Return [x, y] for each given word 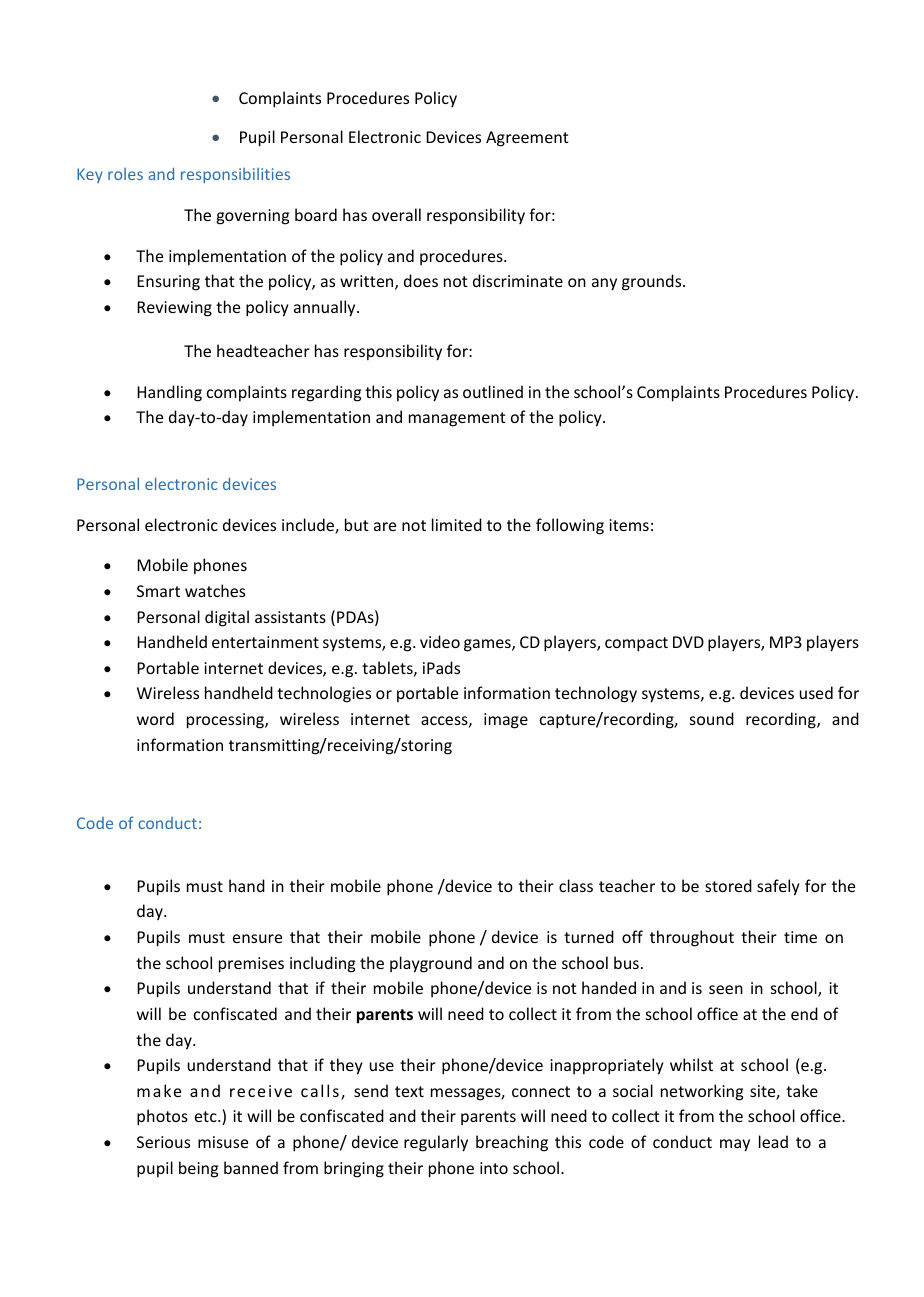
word [155, 718]
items [629, 525]
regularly [436, 1143]
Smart [158, 591]
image [506, 721]
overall [396, 214]
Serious [163, 1142]
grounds [653, 282]
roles [125, 174]
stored [728, 885]
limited [457, 524]
